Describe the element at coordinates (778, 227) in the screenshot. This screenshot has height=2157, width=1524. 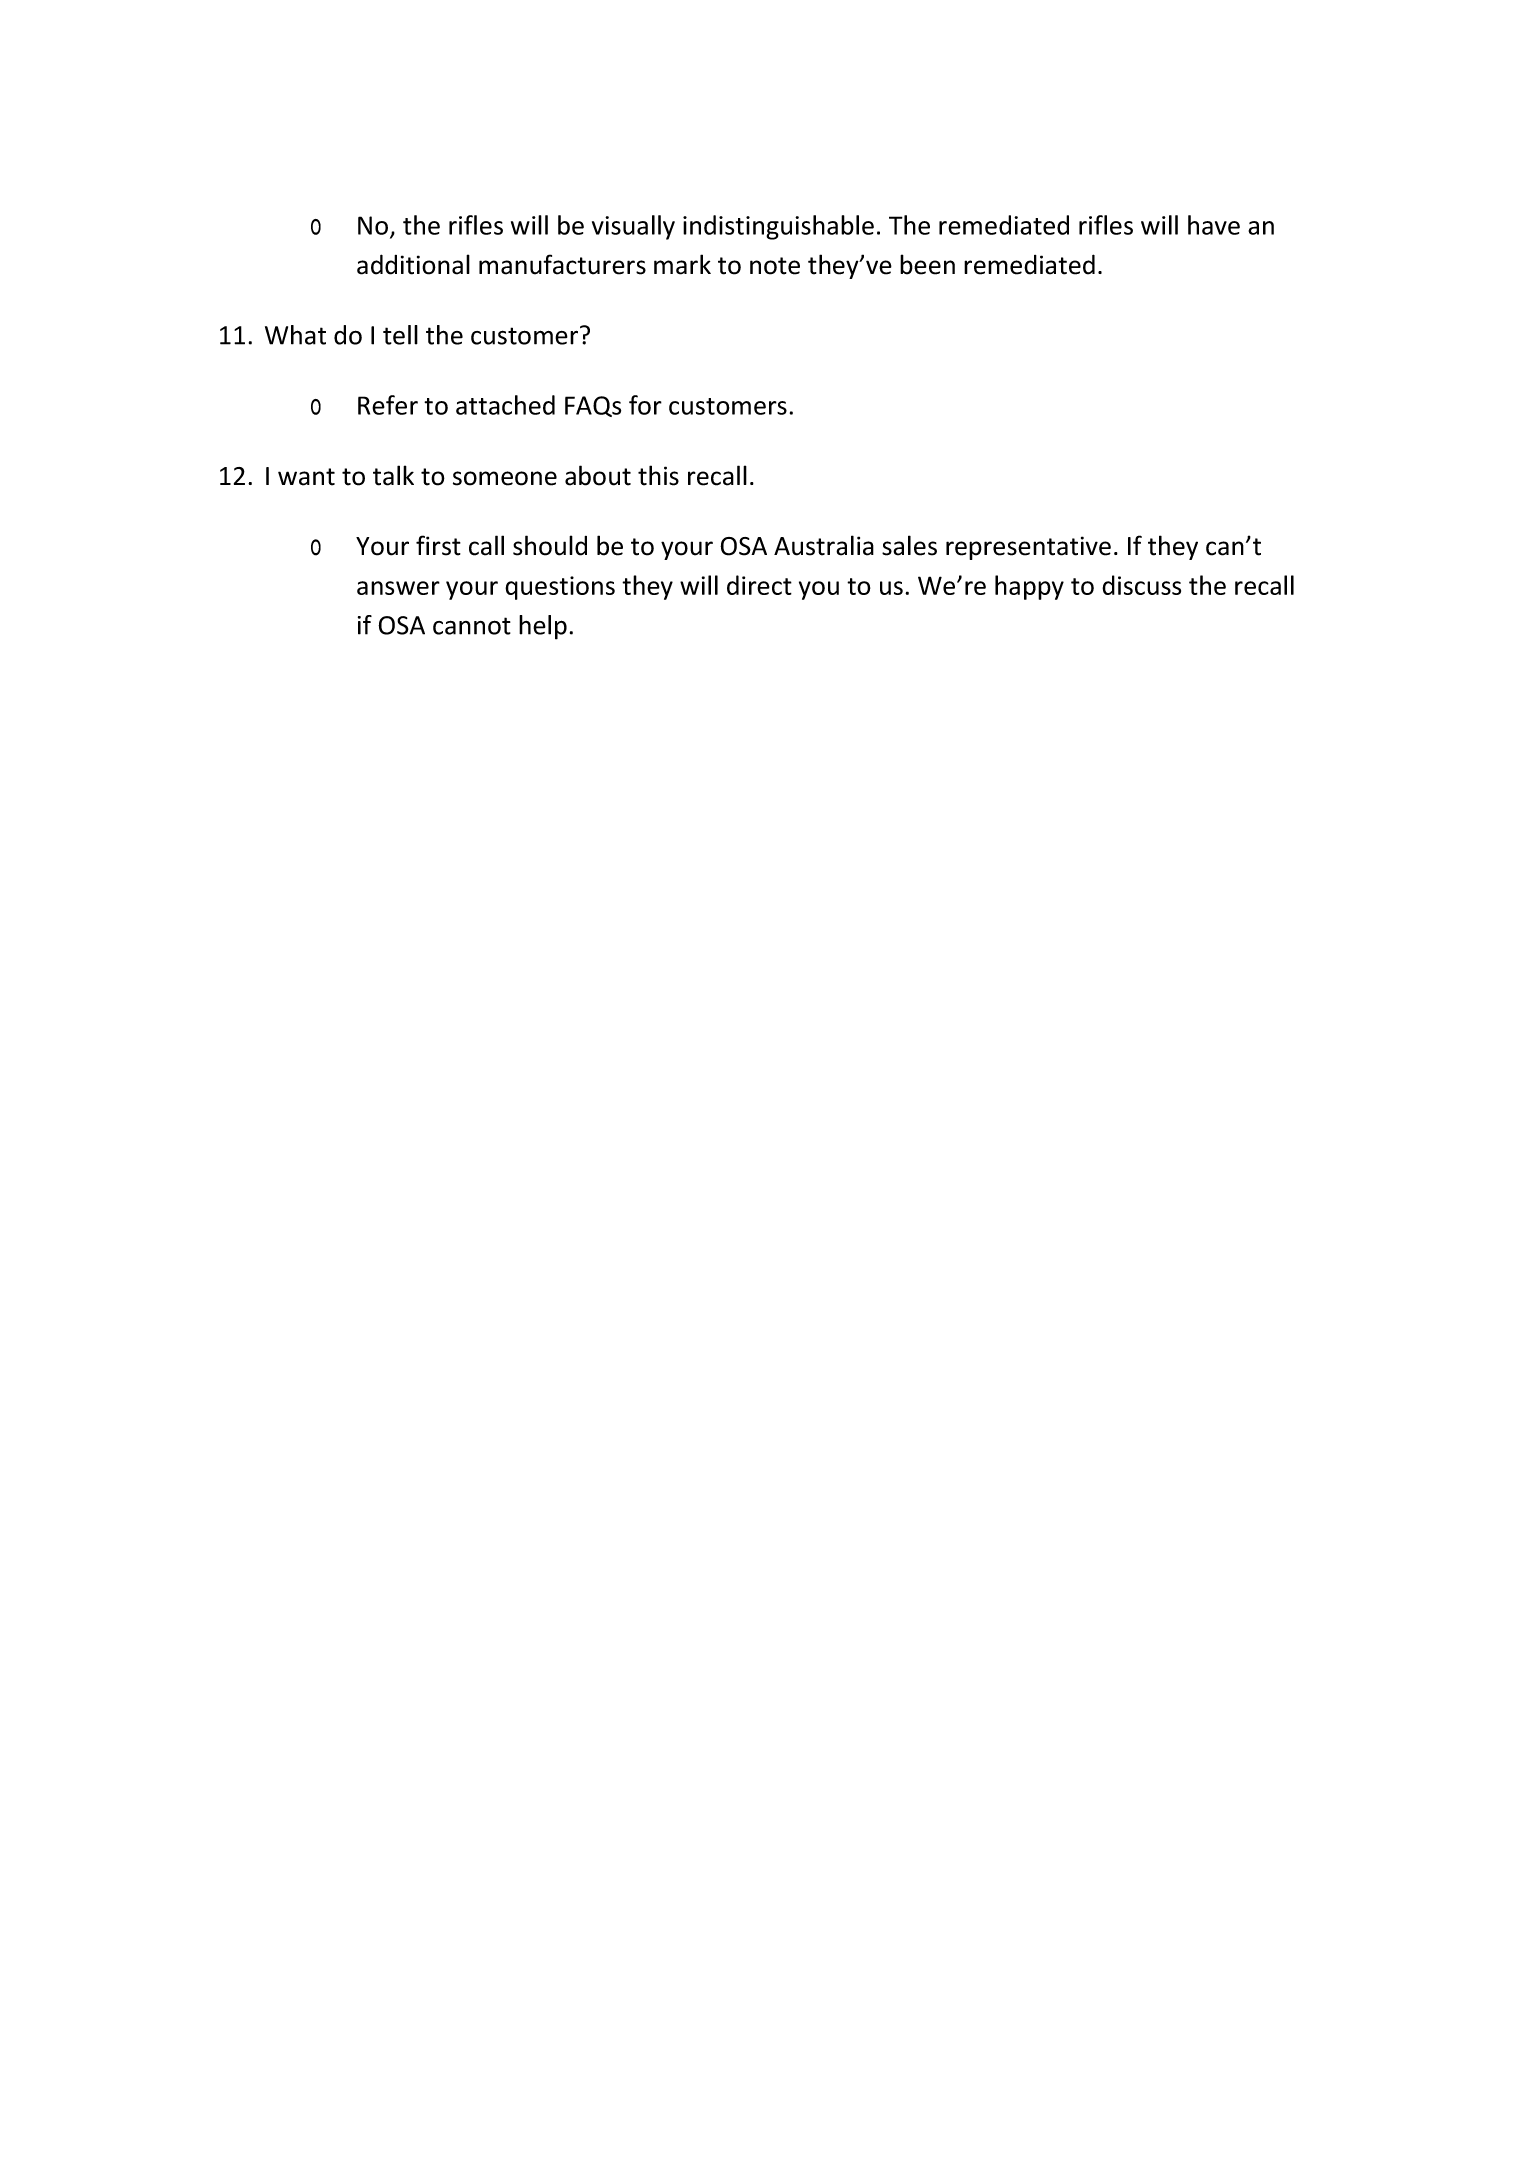
I see `indistinguishable` at that location.
